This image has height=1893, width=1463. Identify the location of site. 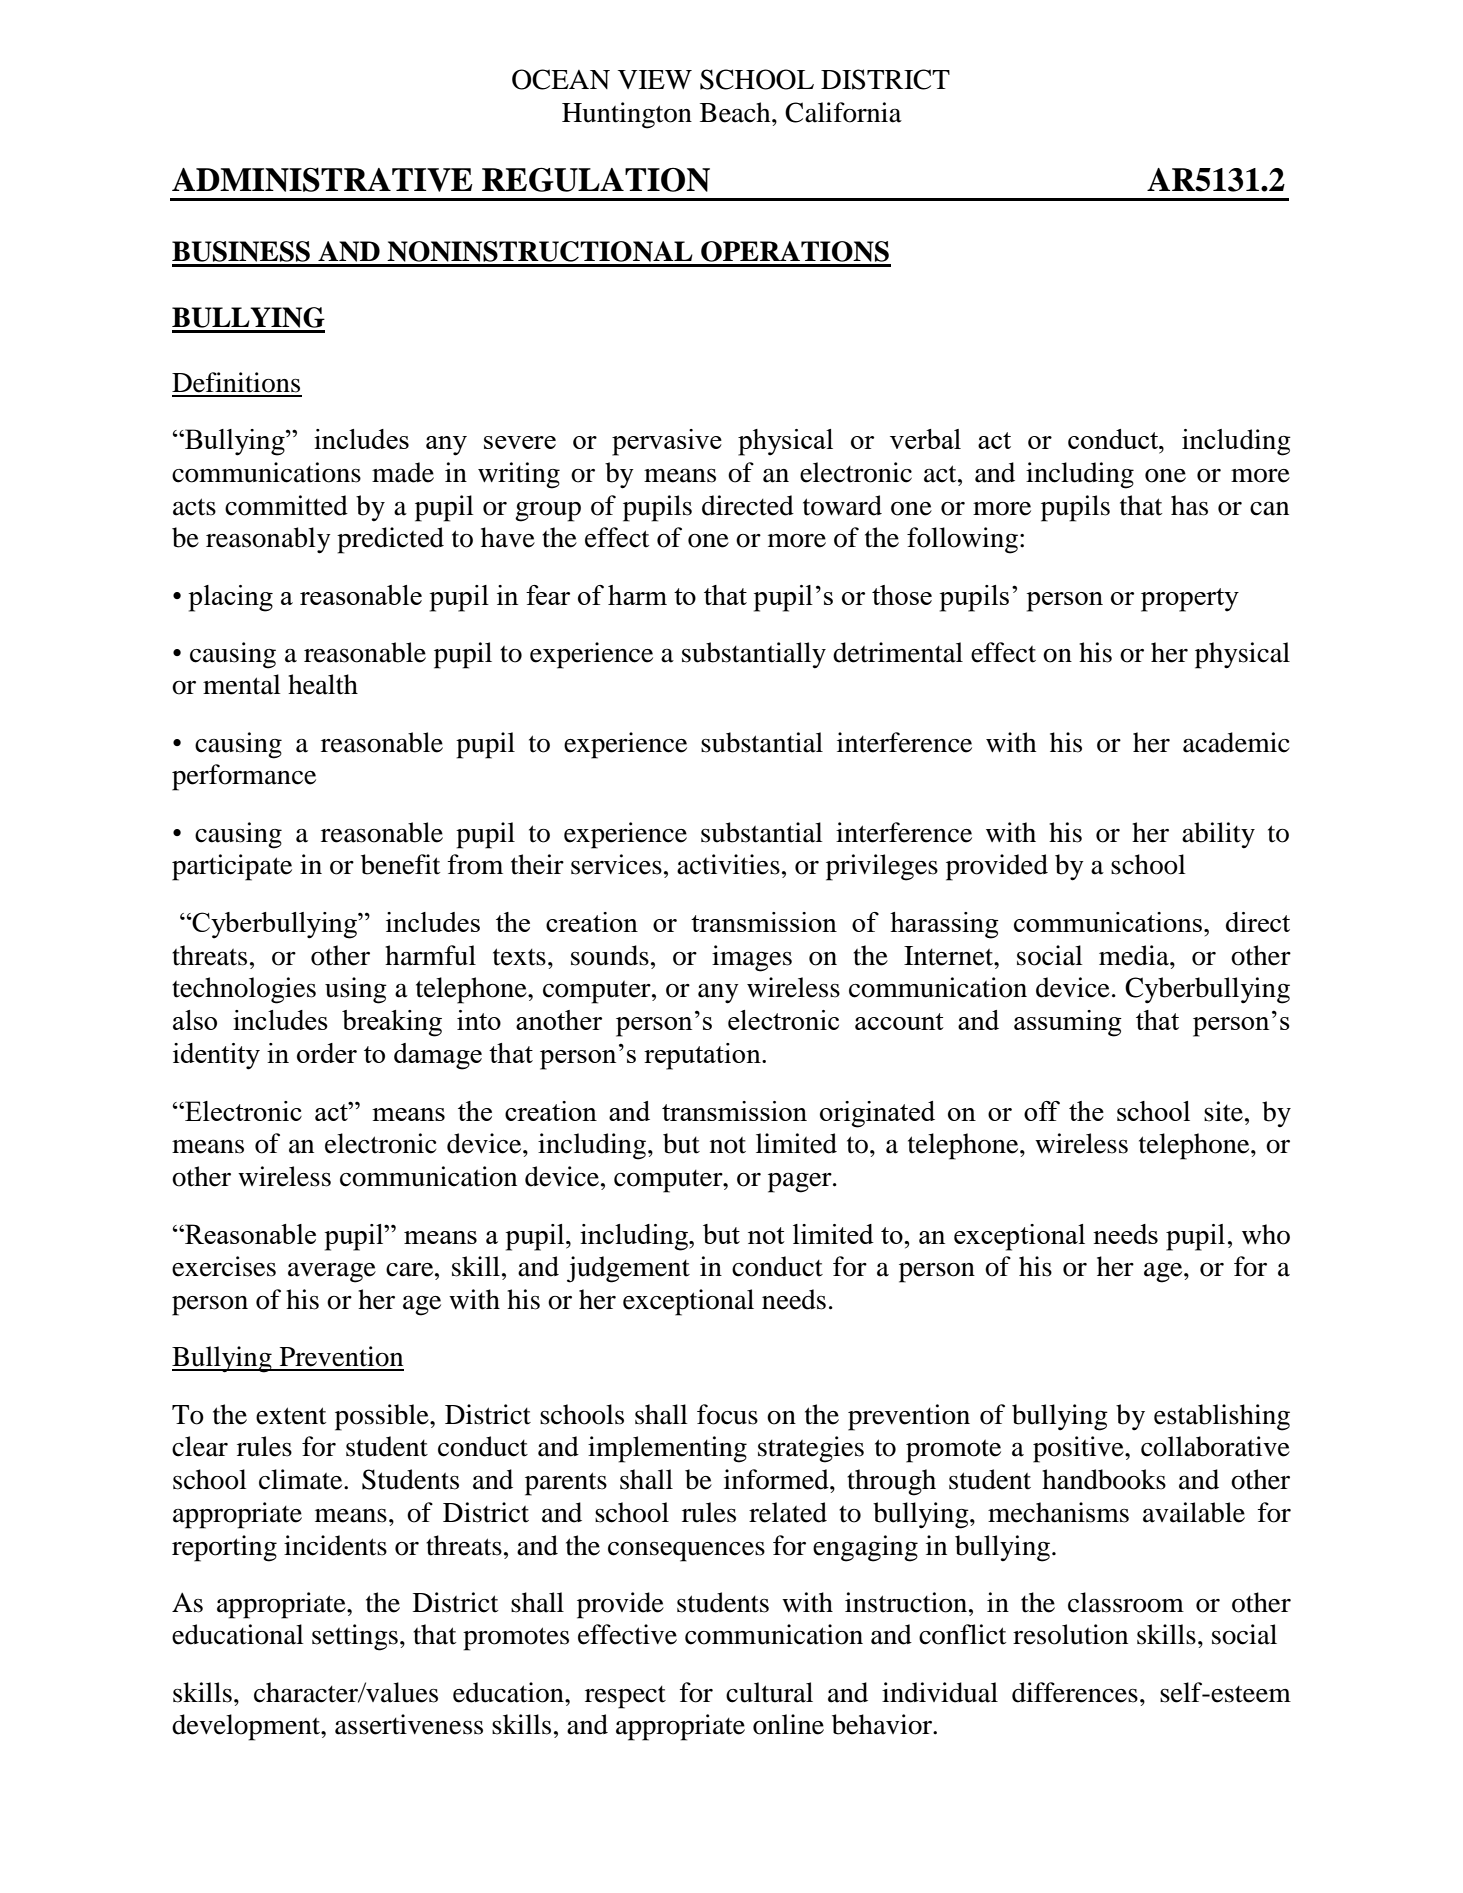
(1223, 1111).
